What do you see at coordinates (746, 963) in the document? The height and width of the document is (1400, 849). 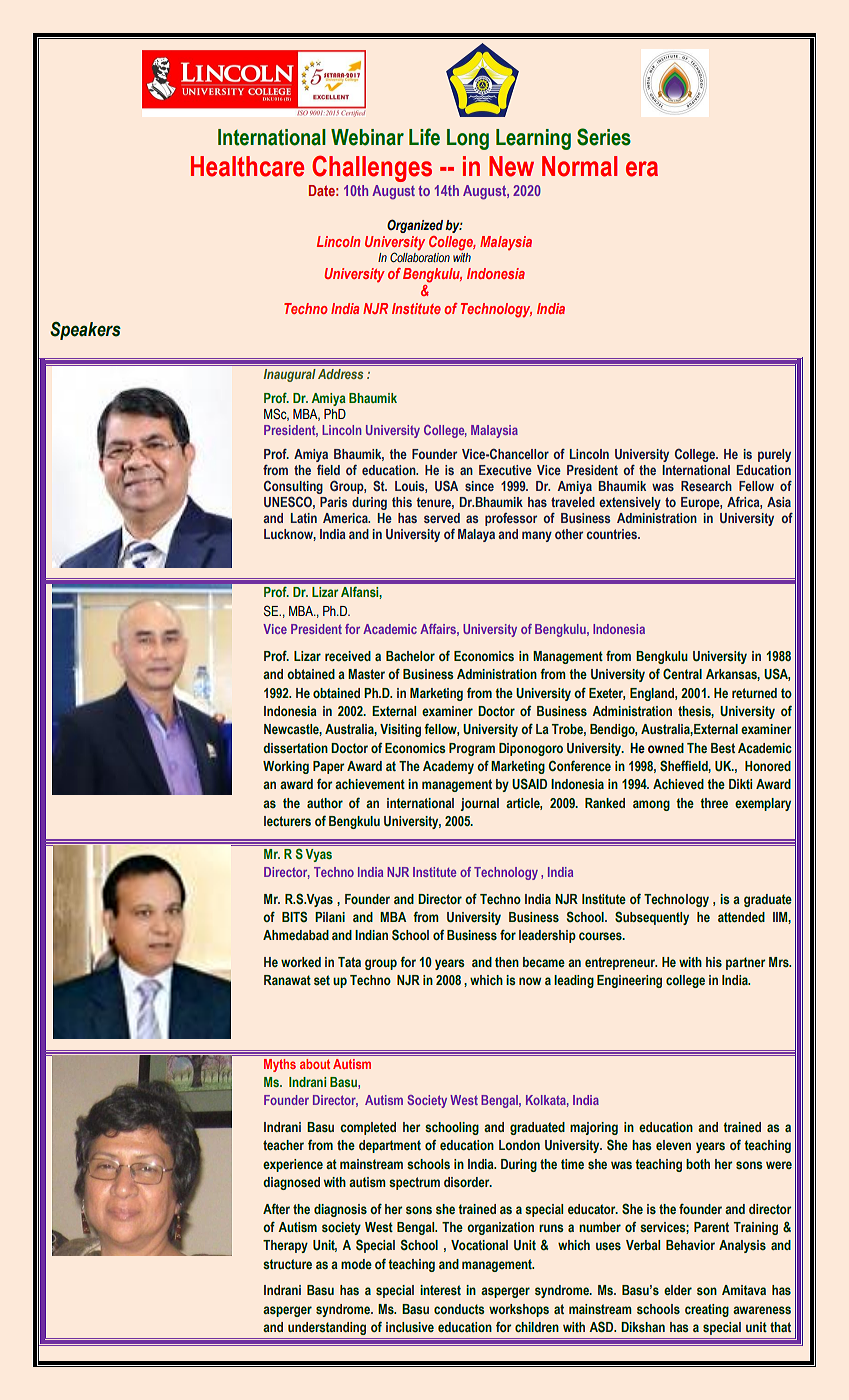 I see `partner` at bounding box center [746, 963].
